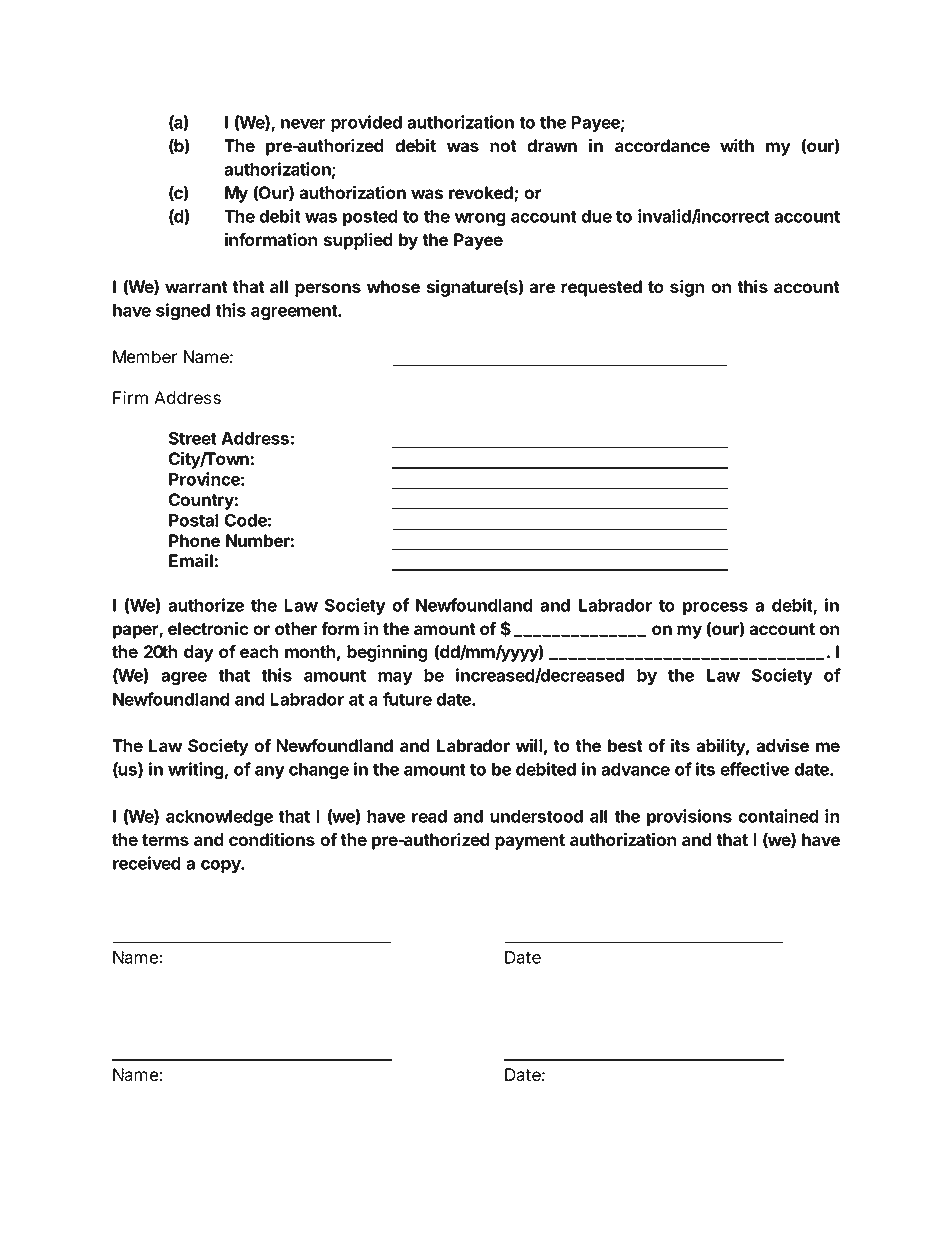  I want to click on never, so click(303, 124).
